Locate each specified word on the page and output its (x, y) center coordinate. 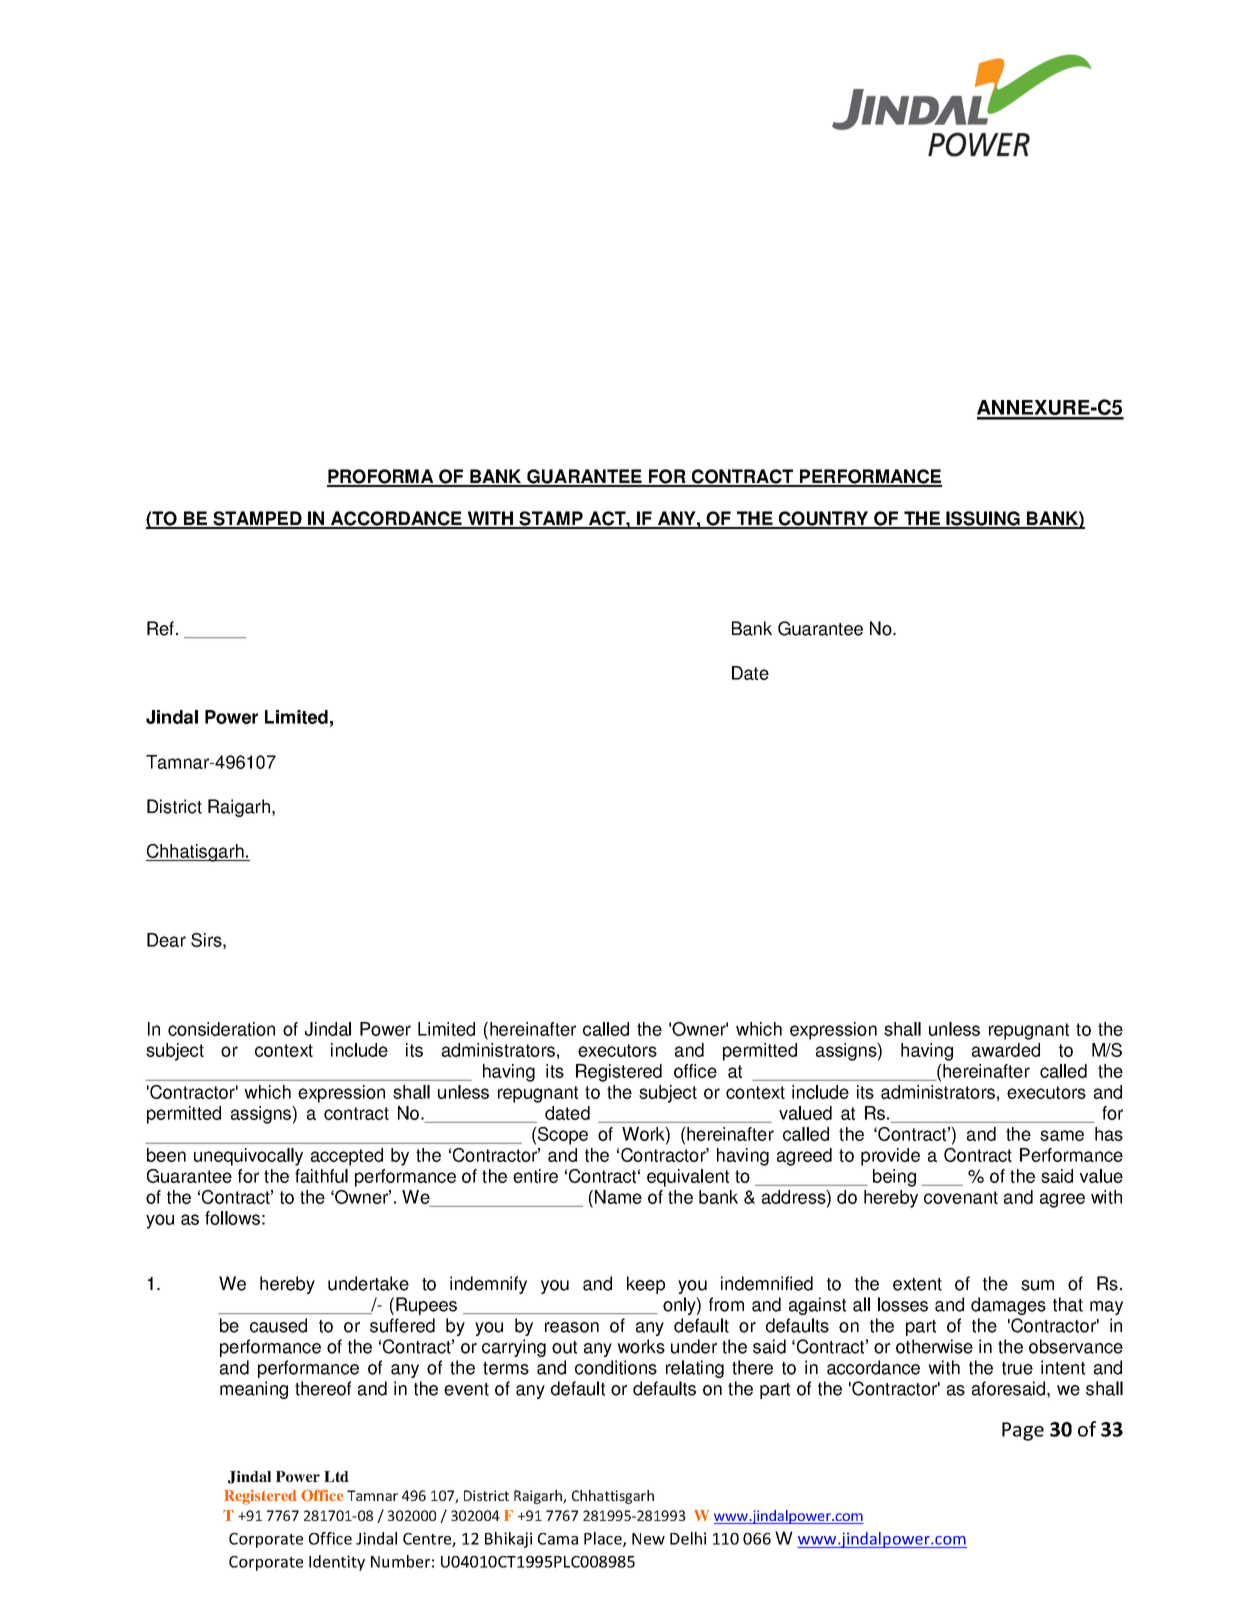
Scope (562, 1136)
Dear (166, 940)
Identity (337, 1563)
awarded (1006, 1050)
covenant (961, 1197)
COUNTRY (824, 519)
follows (232, 1218)
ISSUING (983, 519)
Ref (162, 628)
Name (618, 1197)
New (648, 1539)
